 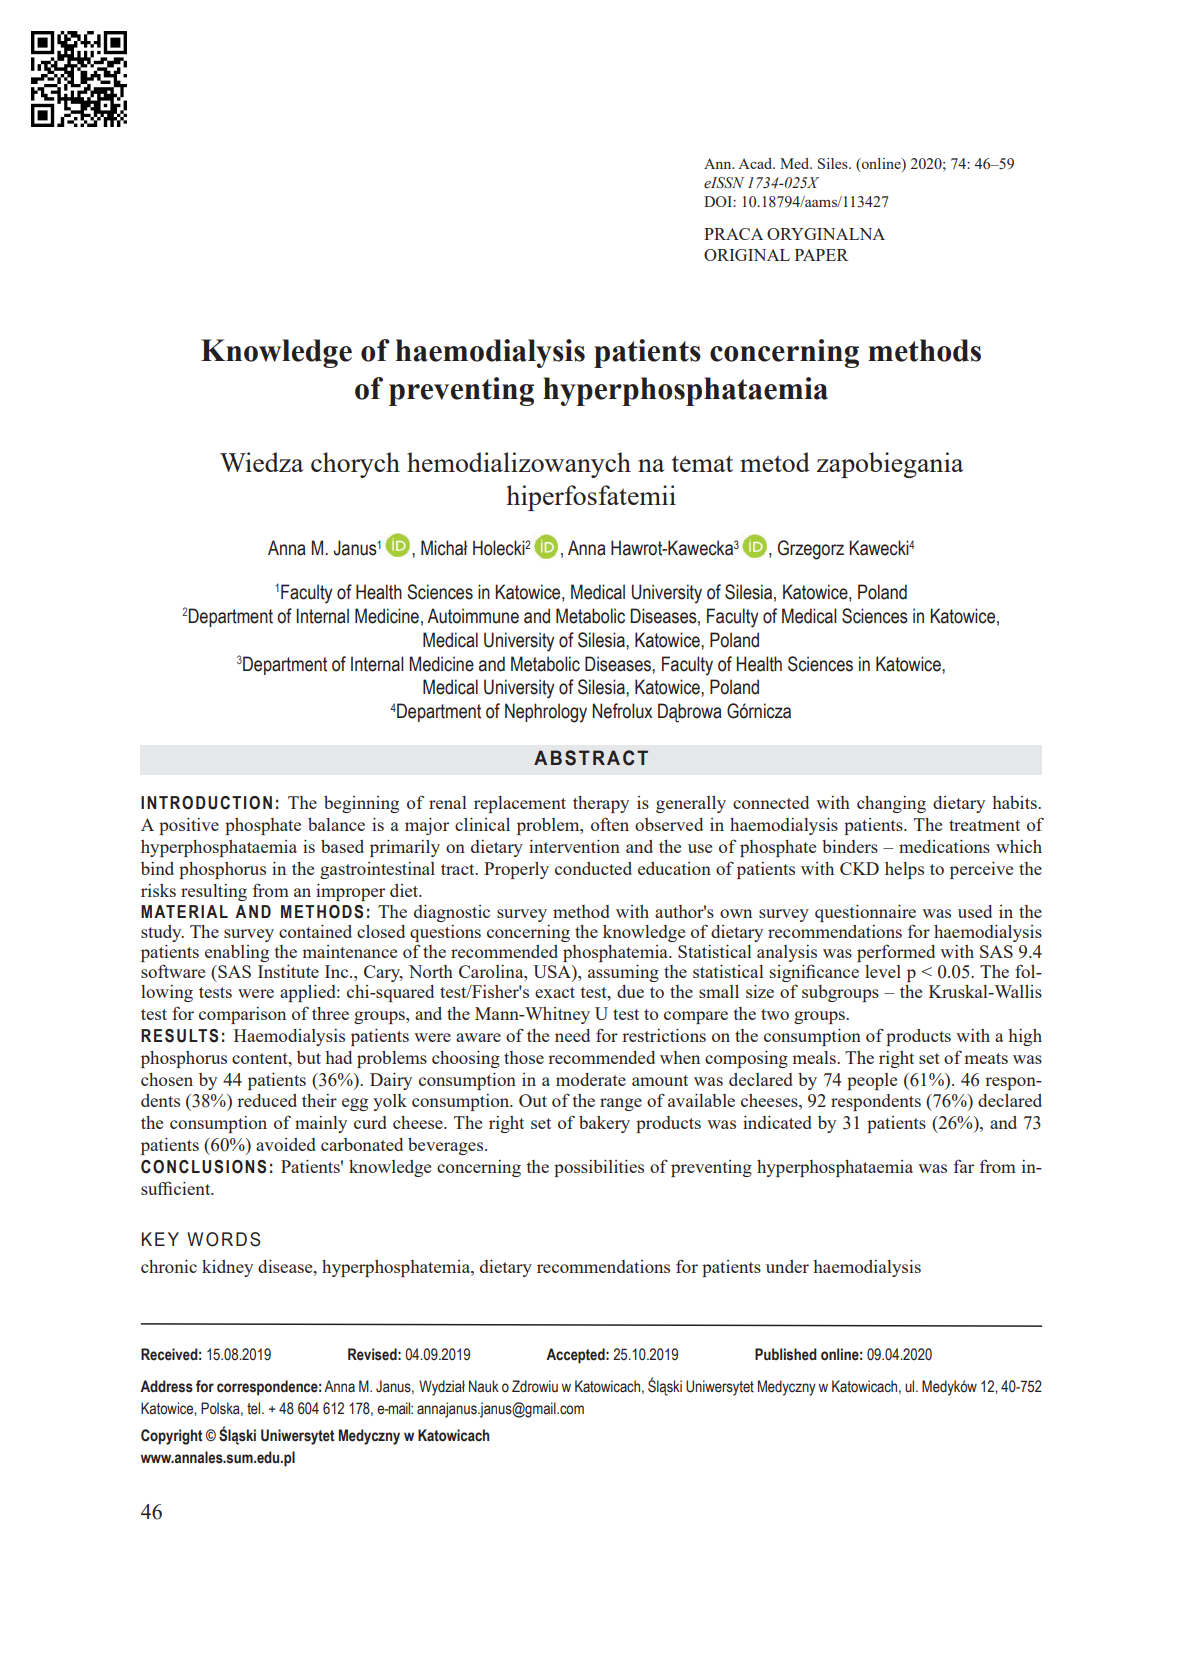 What do you see at coordinates (361, 804) in the screenshot?
I see `beginning` at bounding box center [361, 804].
